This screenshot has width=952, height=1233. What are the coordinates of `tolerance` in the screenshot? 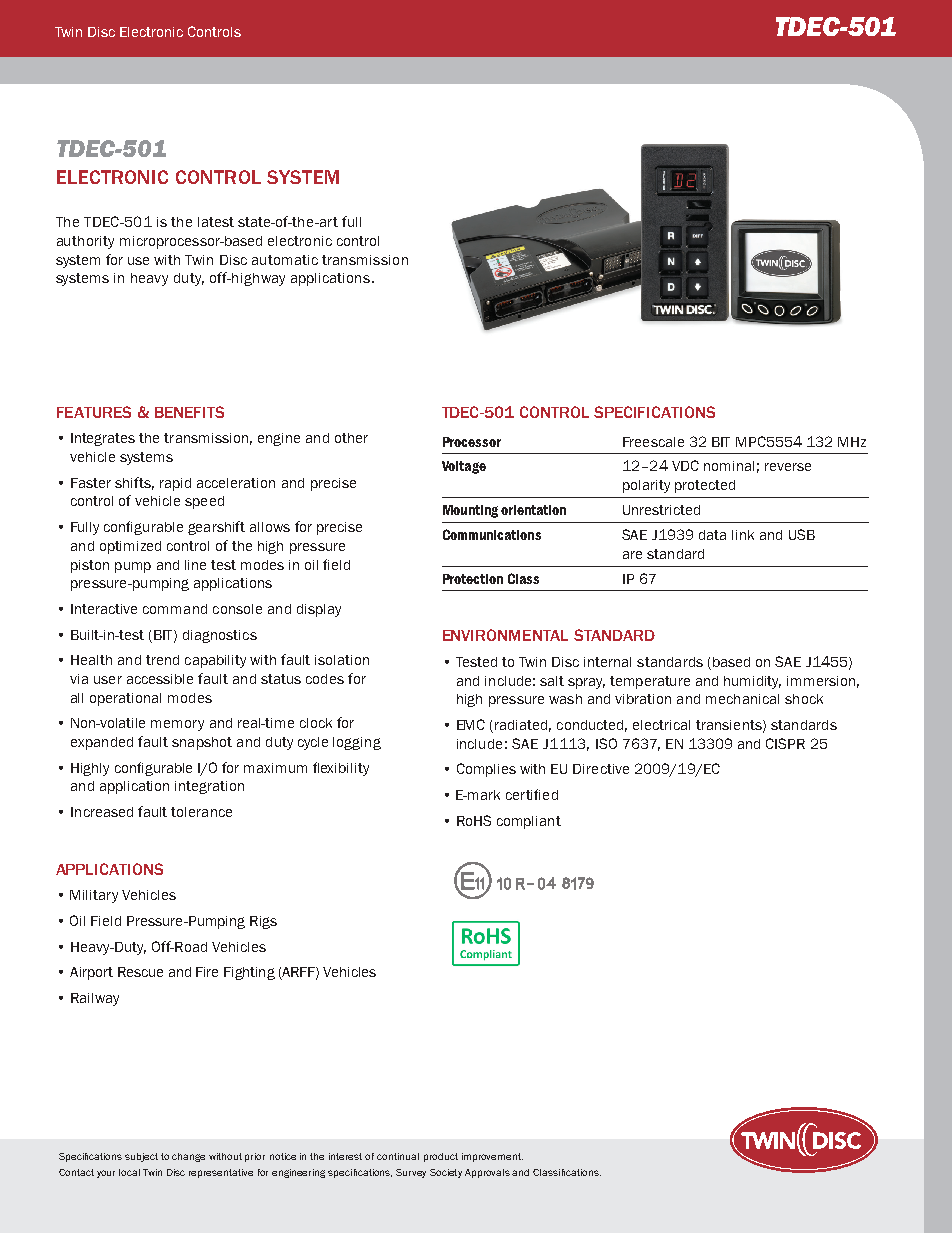 It's located at (201, 812).
